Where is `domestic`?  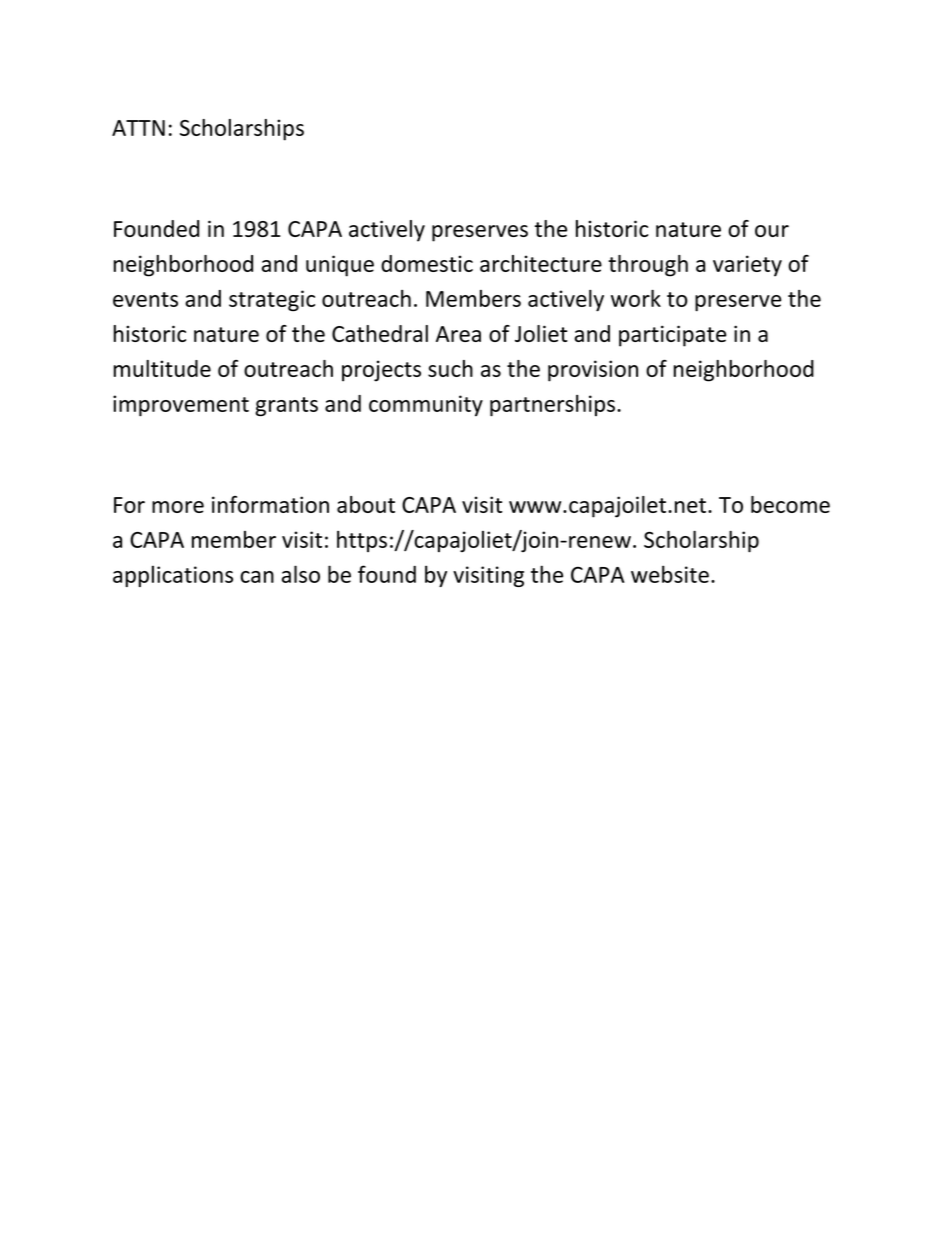
domestic is located at coordinates (427, 263).
